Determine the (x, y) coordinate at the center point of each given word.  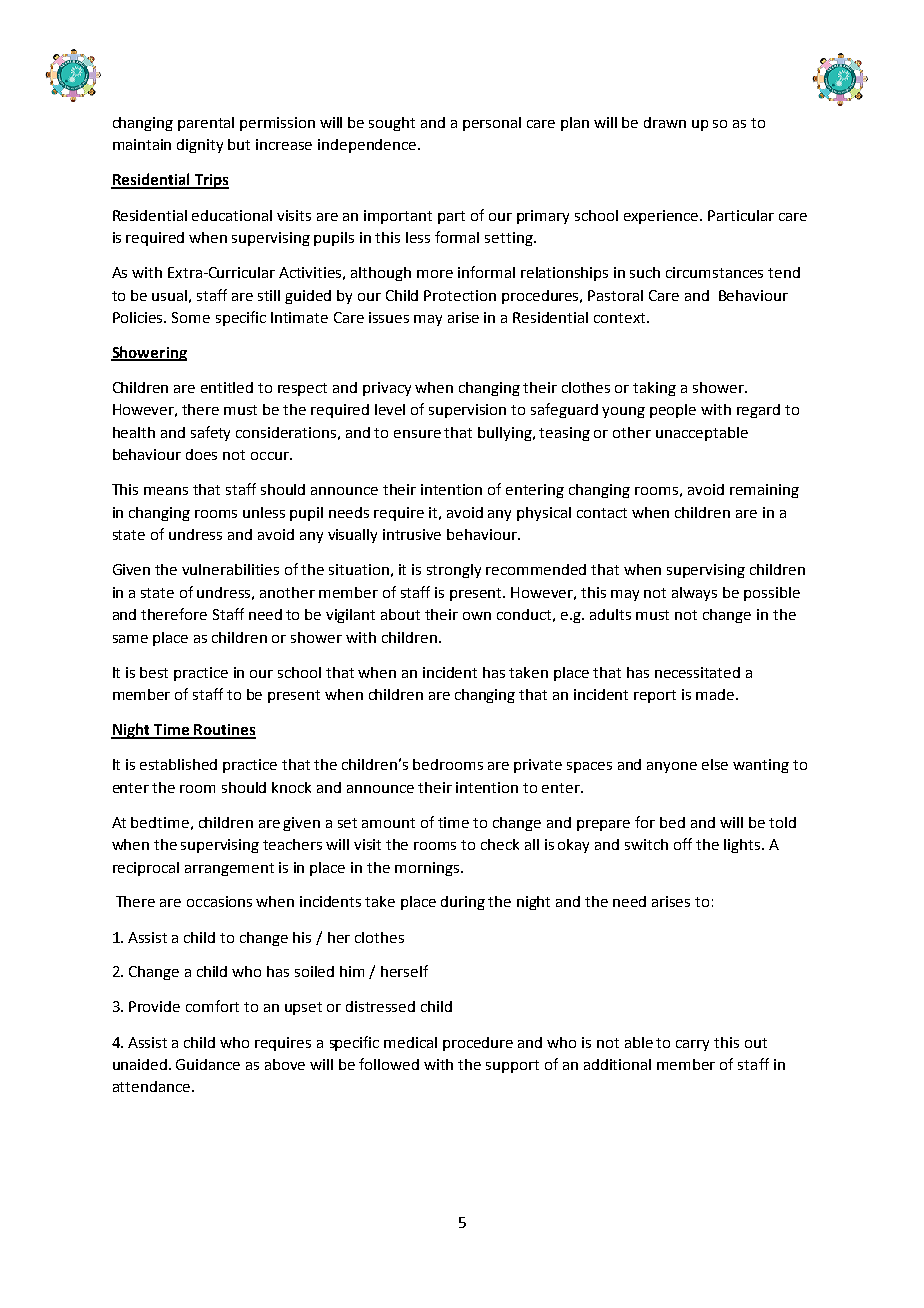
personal (492, 124)
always (694, 594)
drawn (665, 122)
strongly (454, 571)
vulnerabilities (230, 569)
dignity (200, 146)
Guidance (208, 1064)
